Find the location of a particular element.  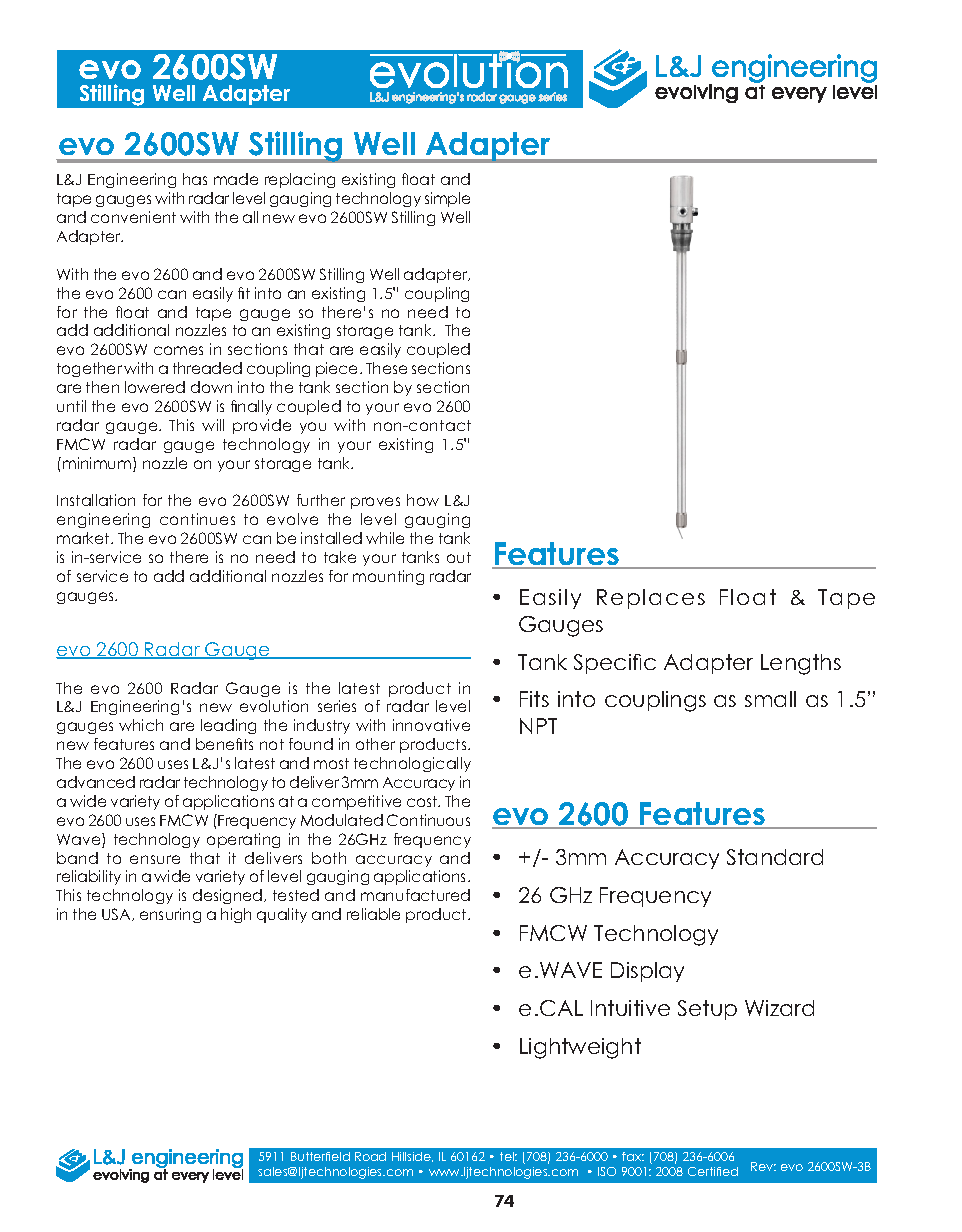

Butterfield is located at coordinates (320, 1156).
